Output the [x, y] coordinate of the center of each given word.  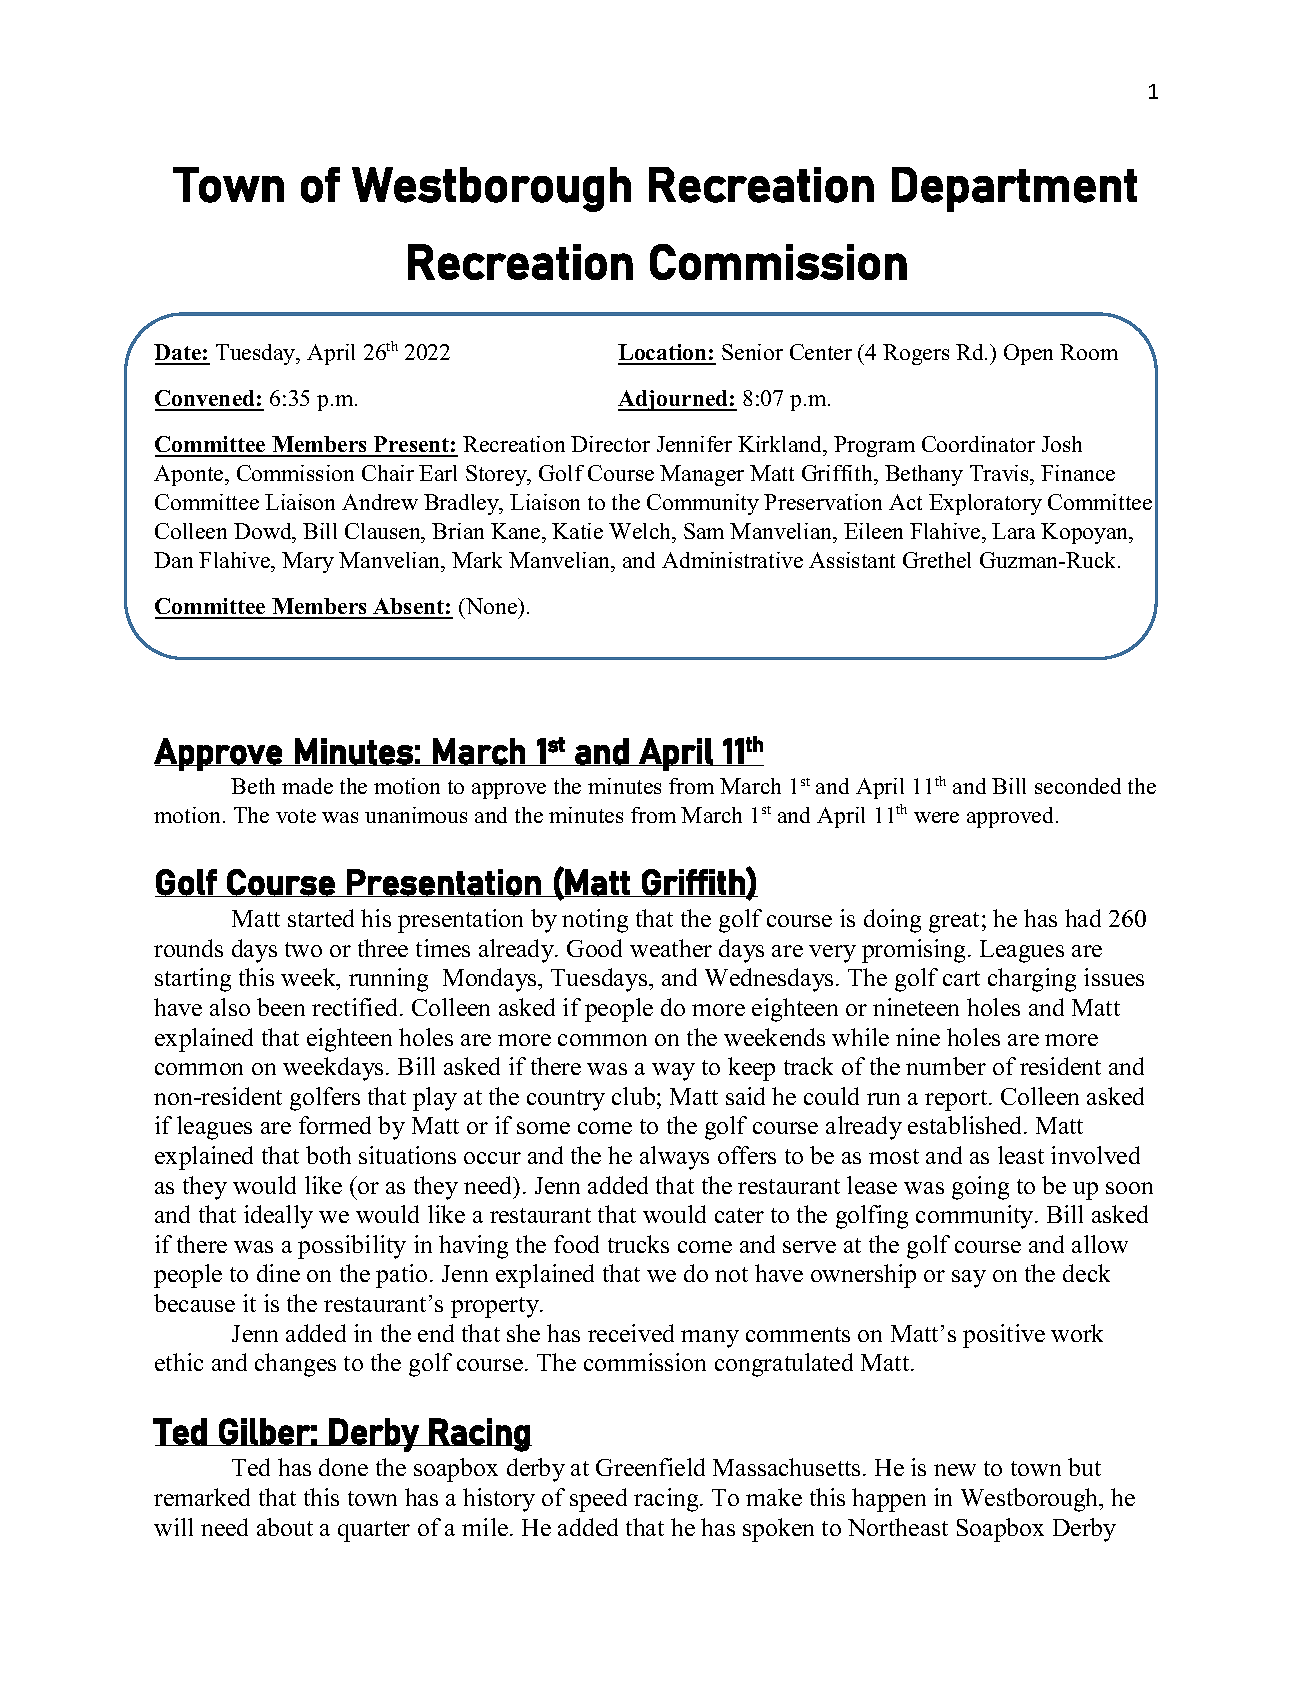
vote [296, 816]
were [936, 817]
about [285, 1527]
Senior [752, 352]
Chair [388, 473]
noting [595, 921]
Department [1014, 189]
